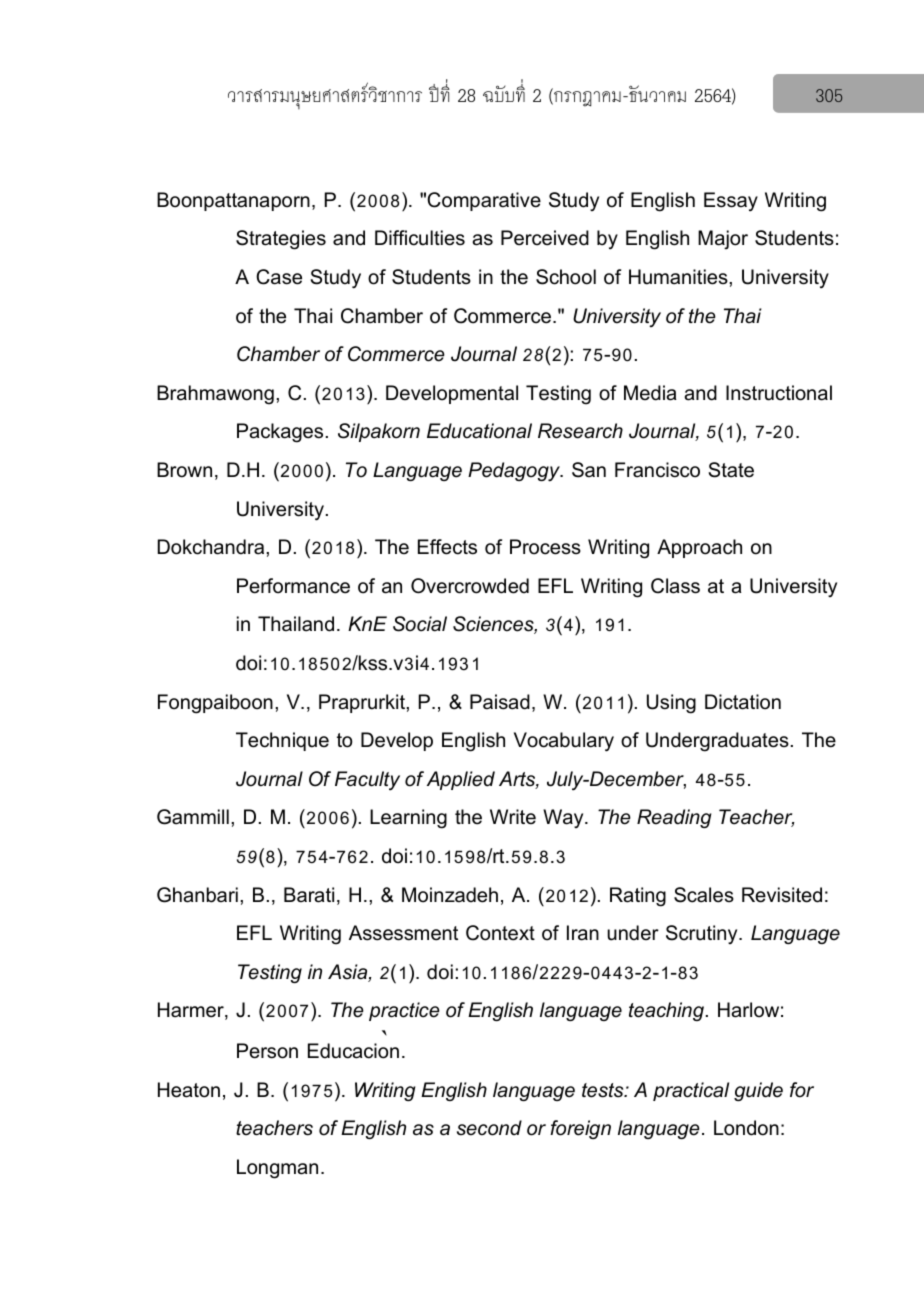  I want to click on Longman, so click(277, 1169).
